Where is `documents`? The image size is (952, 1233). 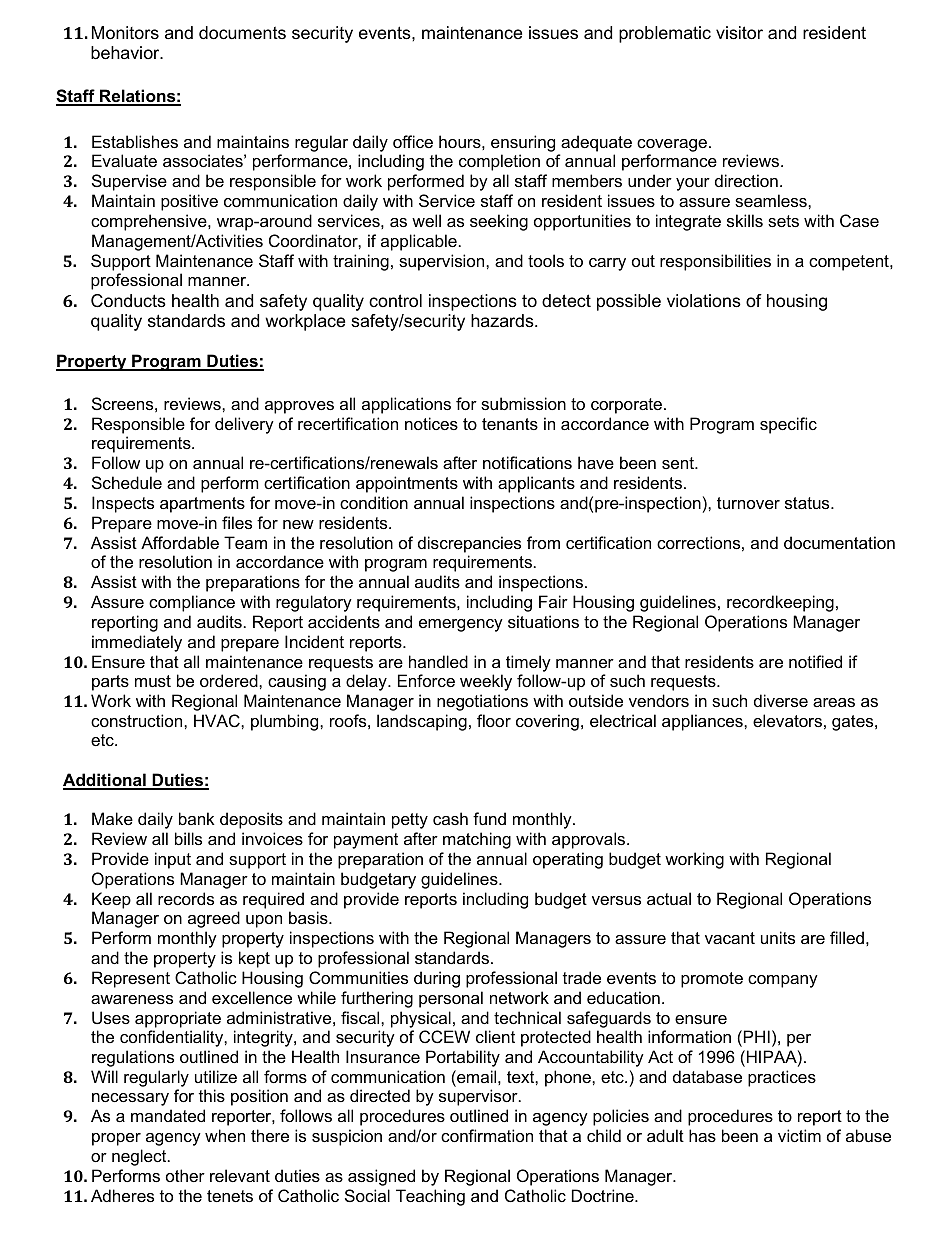
documents is located at coordinates (242, 33).
